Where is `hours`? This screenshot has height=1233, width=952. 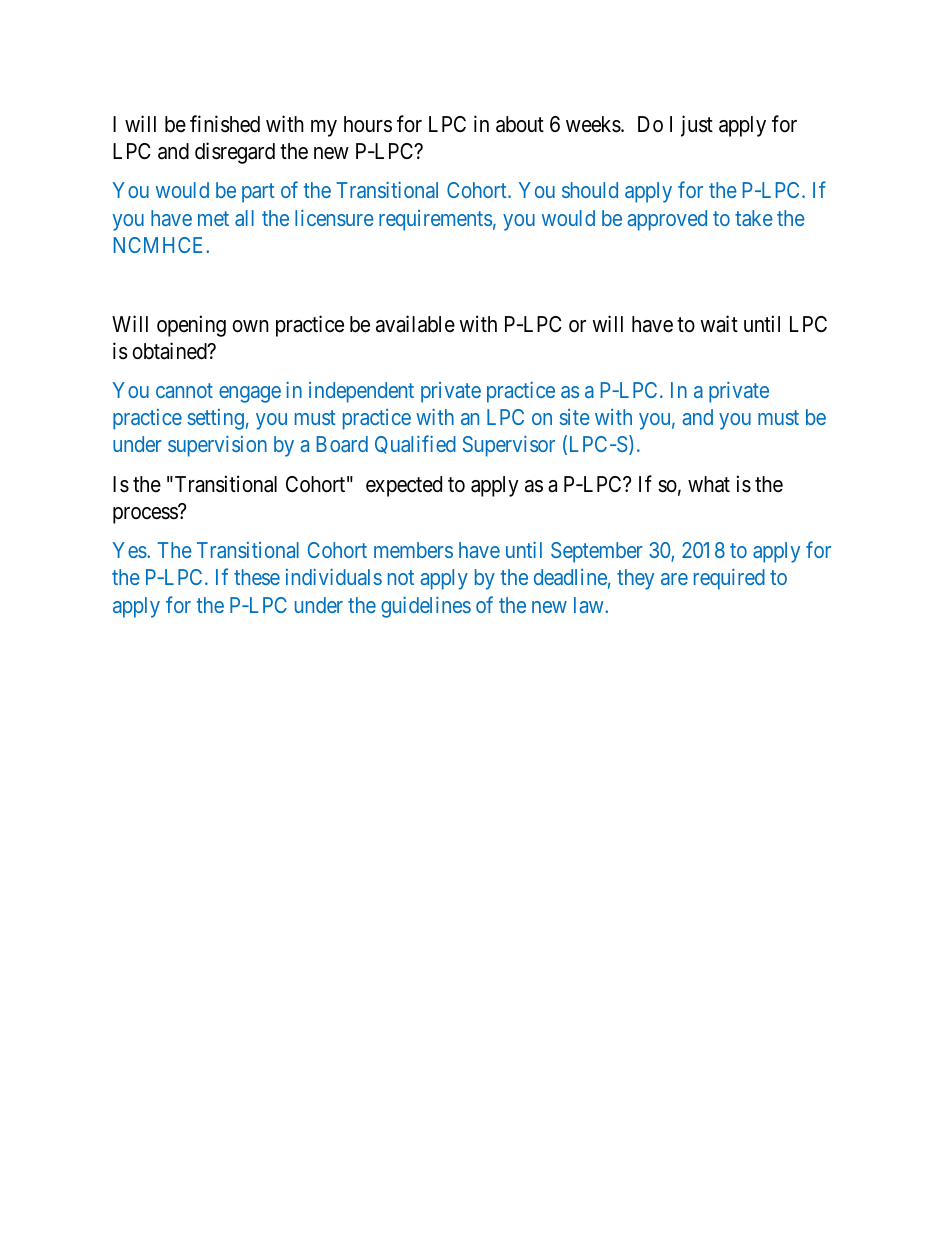
hours is located at coordinates (368, 124).
